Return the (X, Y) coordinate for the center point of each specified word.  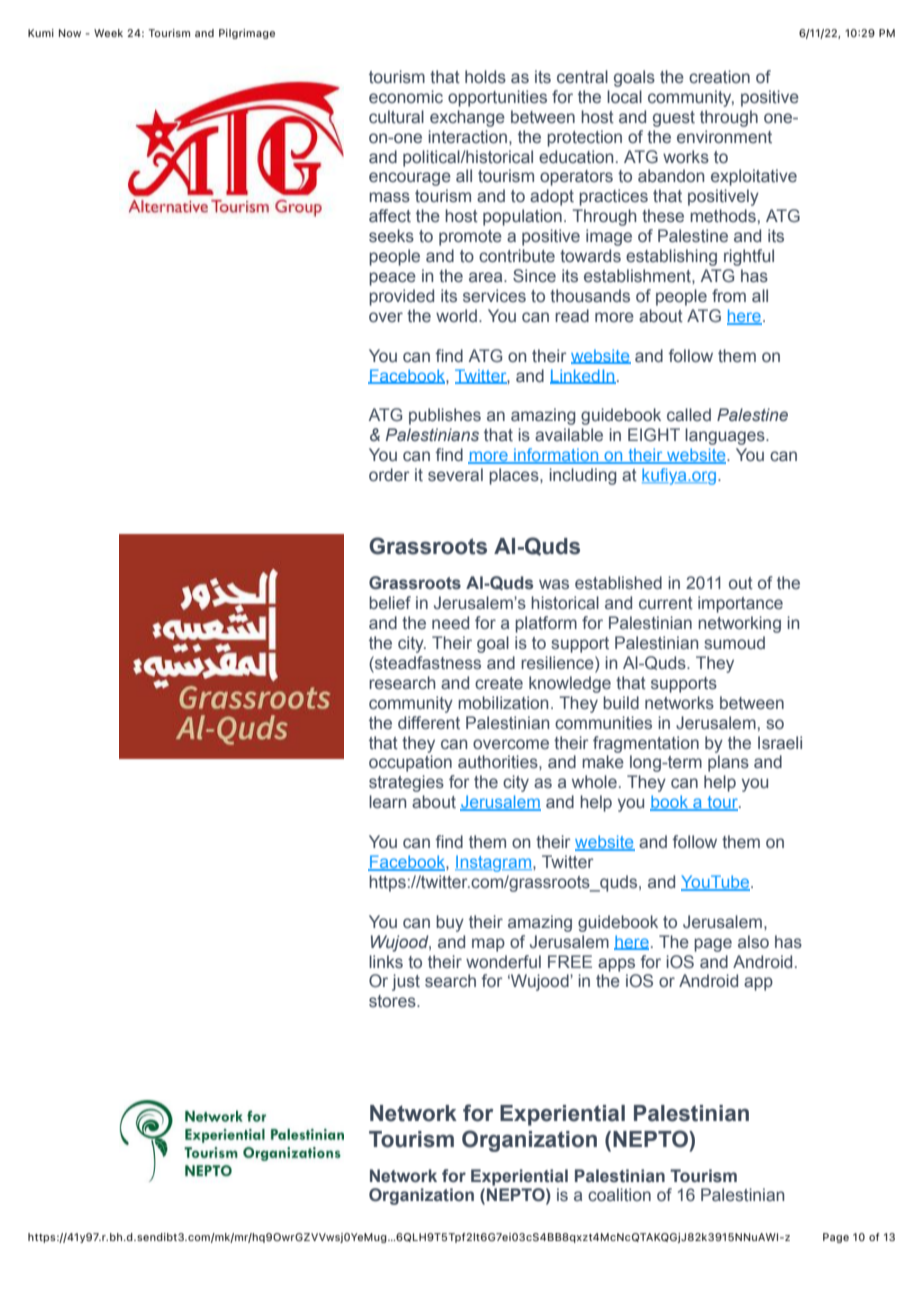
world (456, 315)
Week (108, 33)
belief (390, 603)
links (386, 961)
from (729, 295)
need (450, 623)
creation (719, 77)
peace (392, 279)
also (753, 942)
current (666, 603)
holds (485, 77)
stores (393, 1001)
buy (450, 923)
